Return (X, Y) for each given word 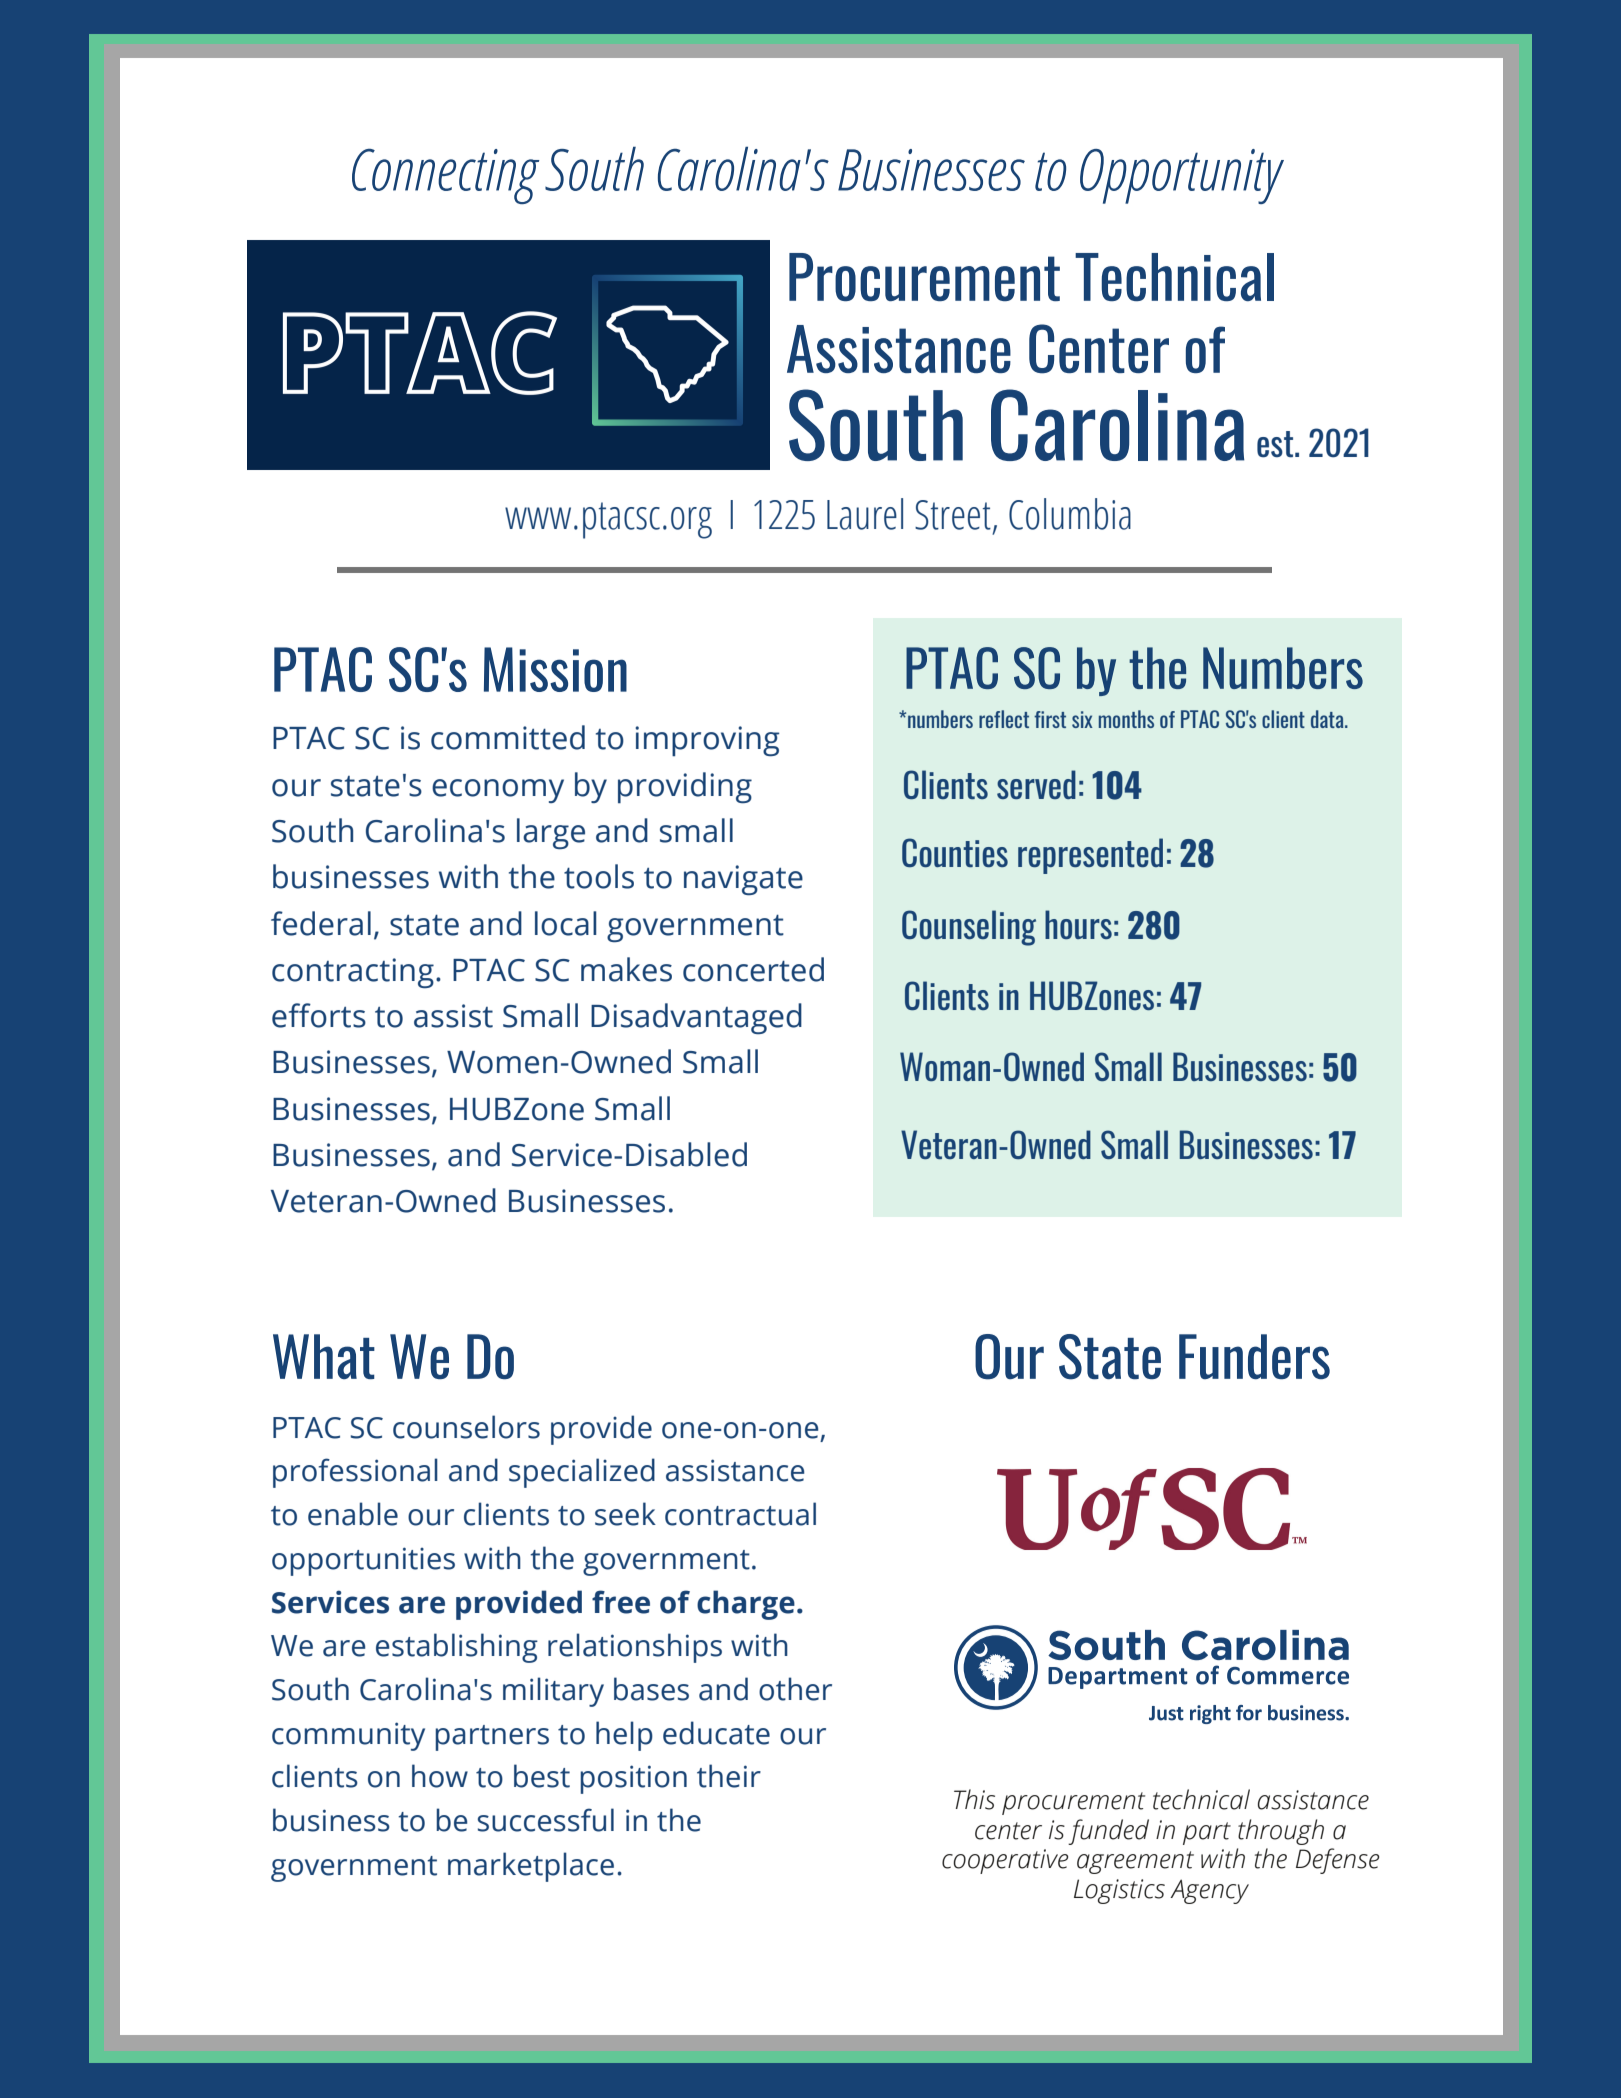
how (440, 1776)
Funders (1254, 1357)
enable (353, 1514)
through (1281, 1832)
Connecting (445, 176)
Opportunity (1182, 176)
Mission (555, 669)
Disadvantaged (696, 1018)
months (1126, 719)
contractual (740, 1514)
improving (707, 741)
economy (498, 791)
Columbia (1070, 514)
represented (1090, 856)
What (324, 1356)
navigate (743, 880)
